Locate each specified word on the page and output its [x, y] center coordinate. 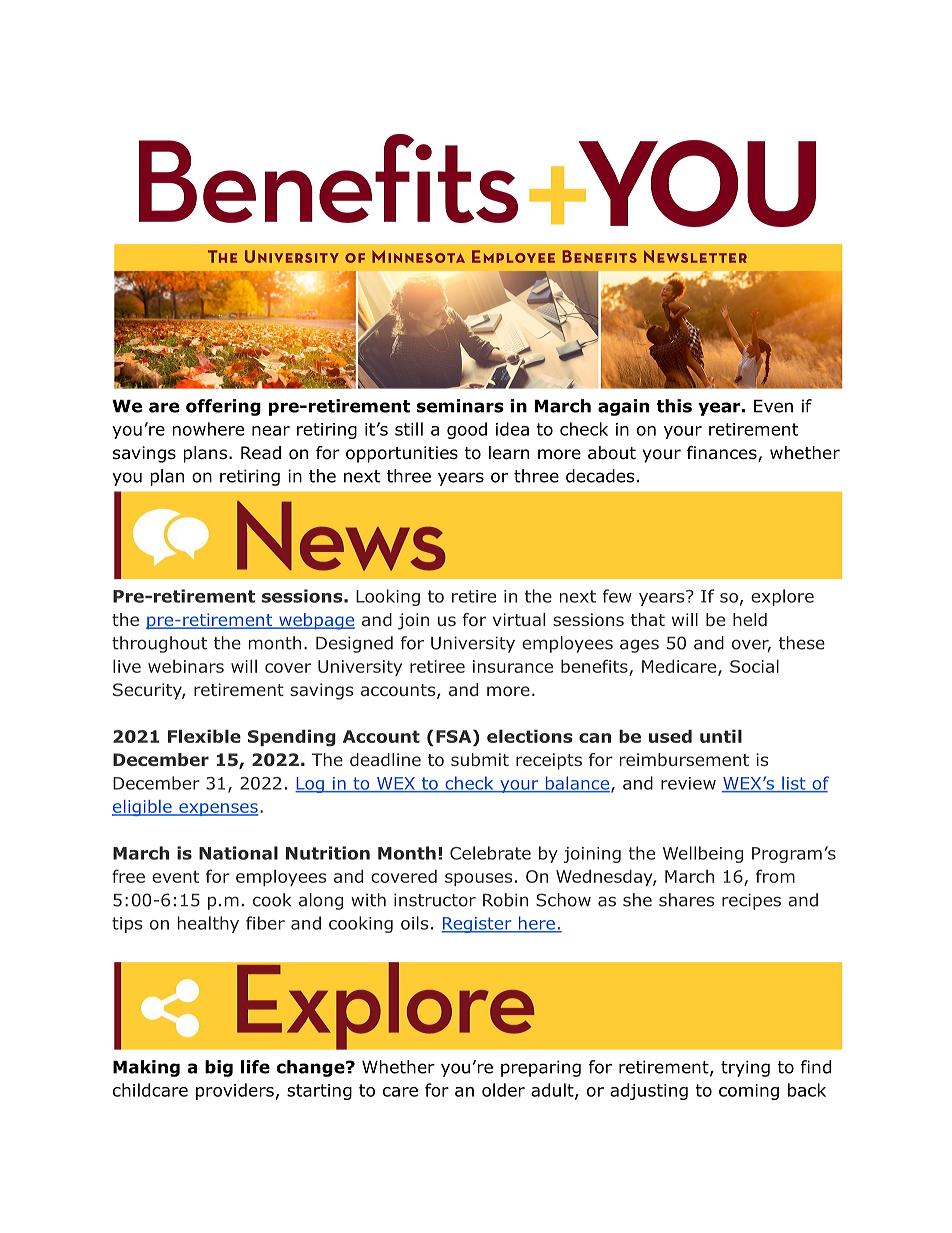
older [503, 1090]
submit [480, 759]
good [467, 430]
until [721, 736]
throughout [159, 644]
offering [223, 407]
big [219, 1068]
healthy [208, 924]
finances [723, 454]
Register [478, 925]
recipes [751, 901]
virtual [519, 619]
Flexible [204, 736]
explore [782, 597]
